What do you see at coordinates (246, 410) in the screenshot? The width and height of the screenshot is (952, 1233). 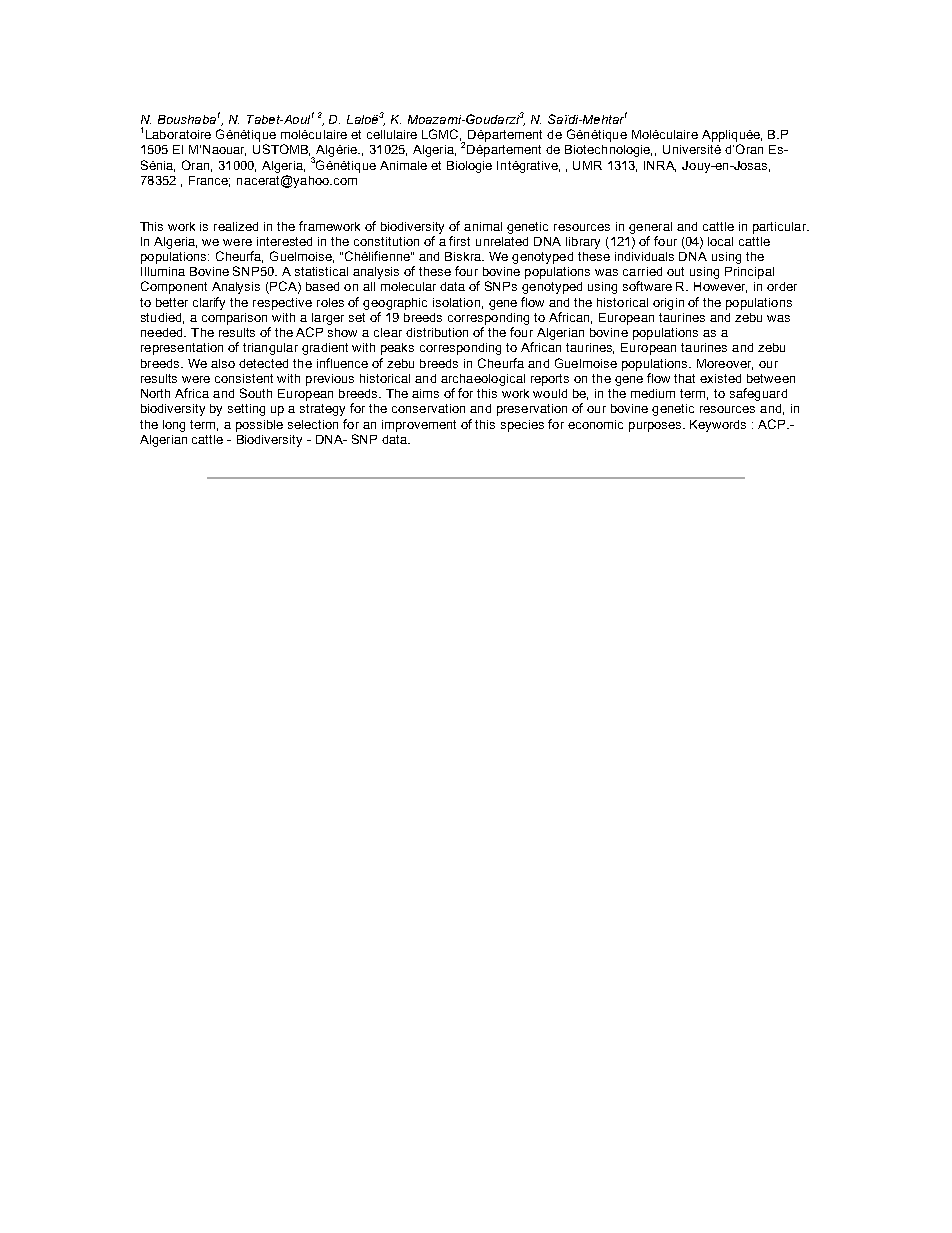 I see `setting` at bounding box center [246, 410].
